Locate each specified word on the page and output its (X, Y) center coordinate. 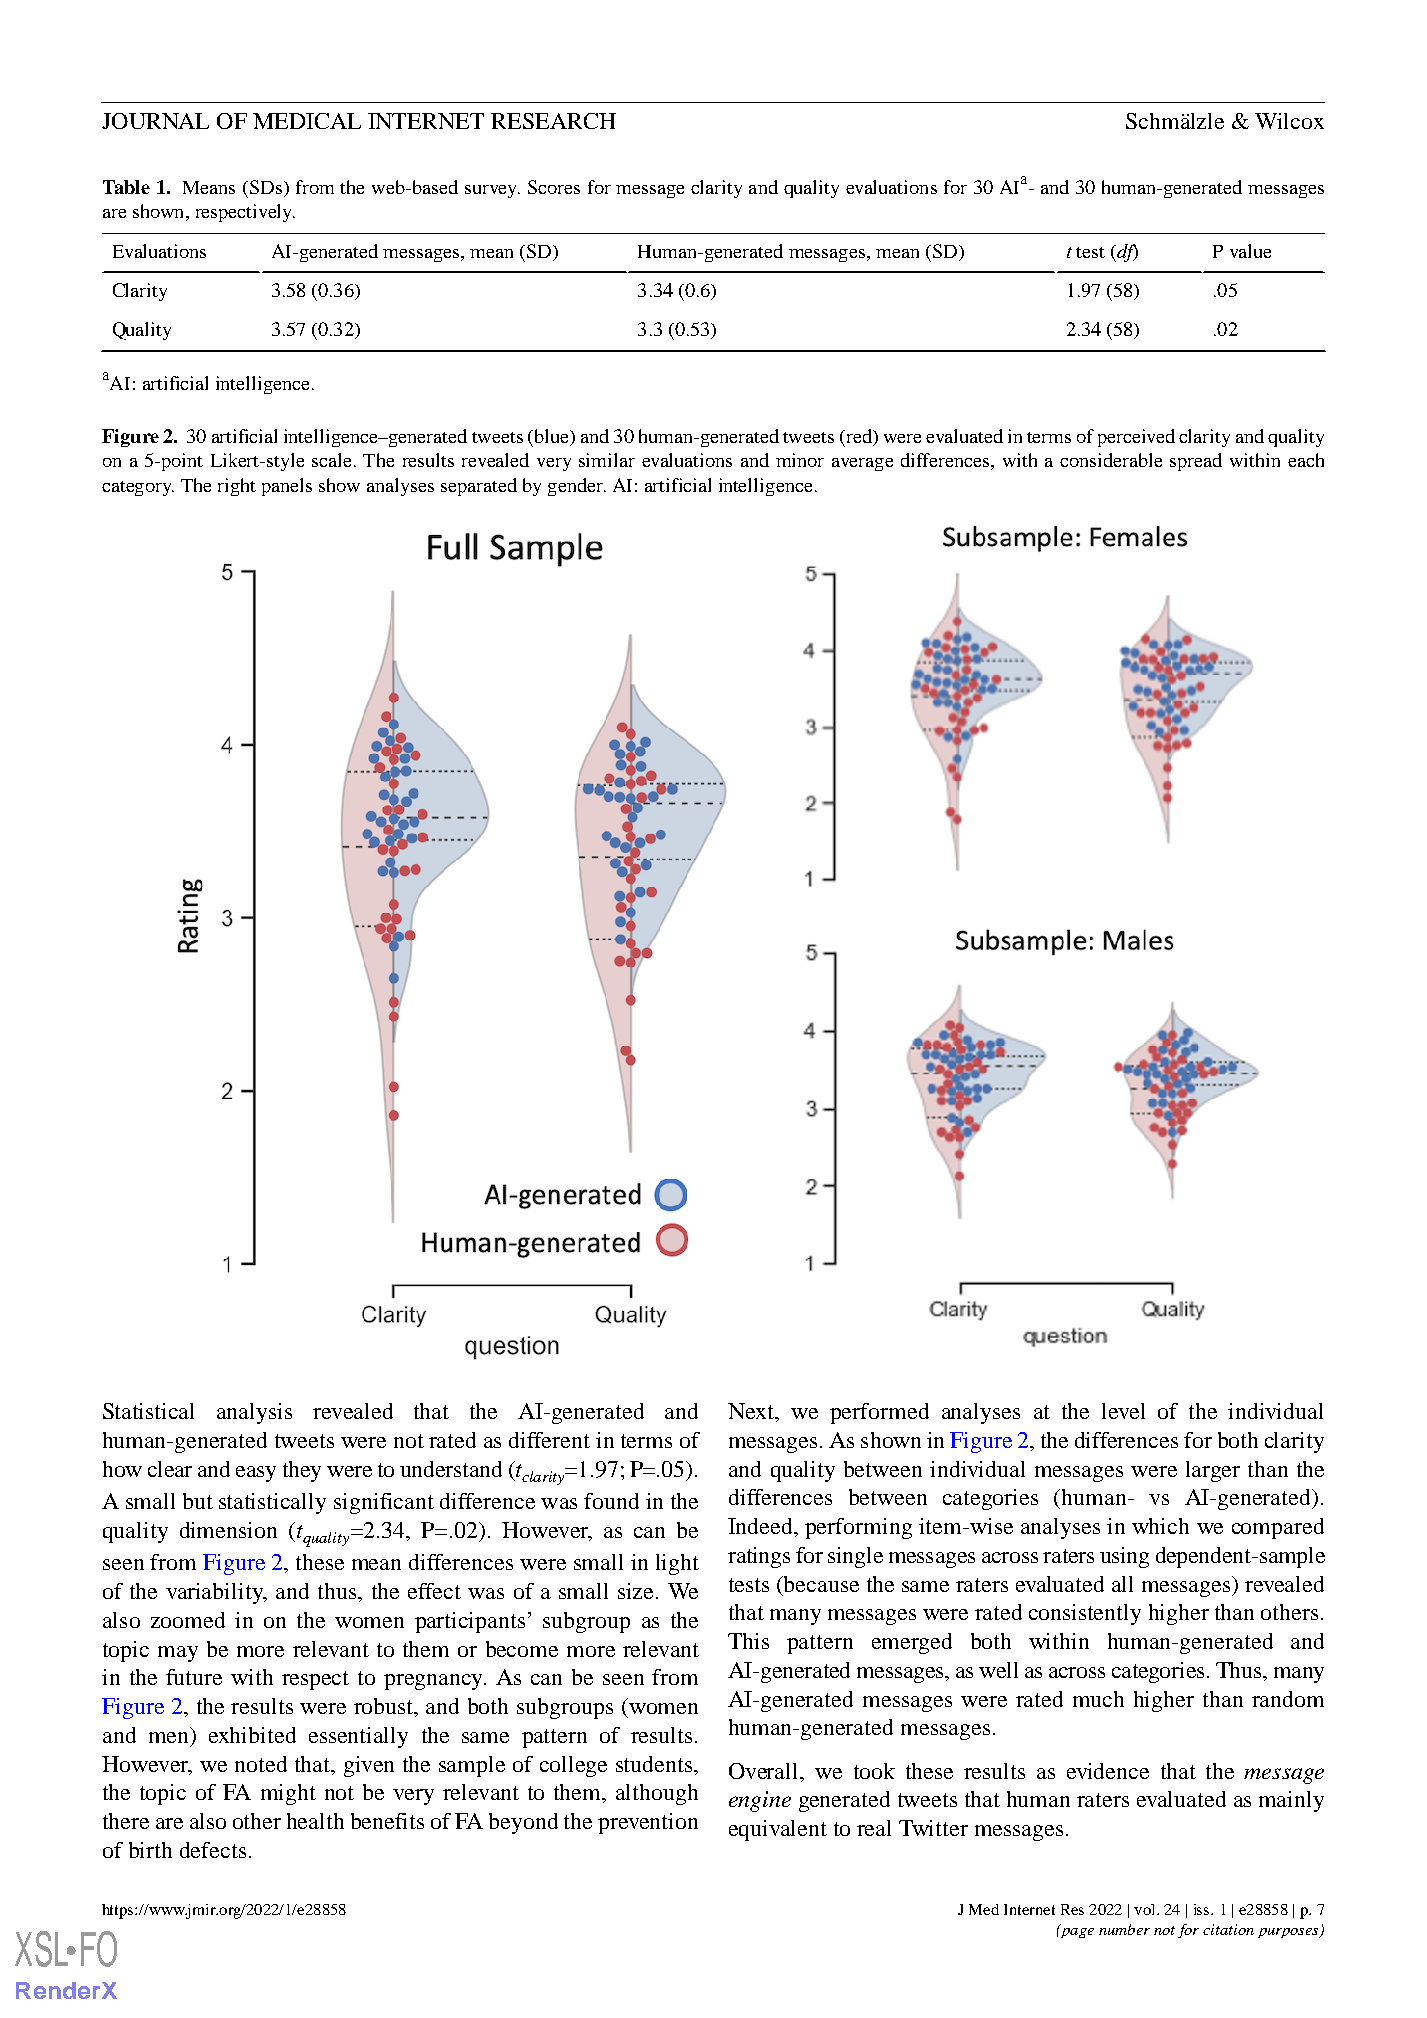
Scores (554, 187)
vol (1146, 1909)
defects (213, 1850)
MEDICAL (307, 121)
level (1123, 1411)
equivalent (778, 1830)
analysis (254, 1413)
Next (752, 1412)
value (1250, 251)
